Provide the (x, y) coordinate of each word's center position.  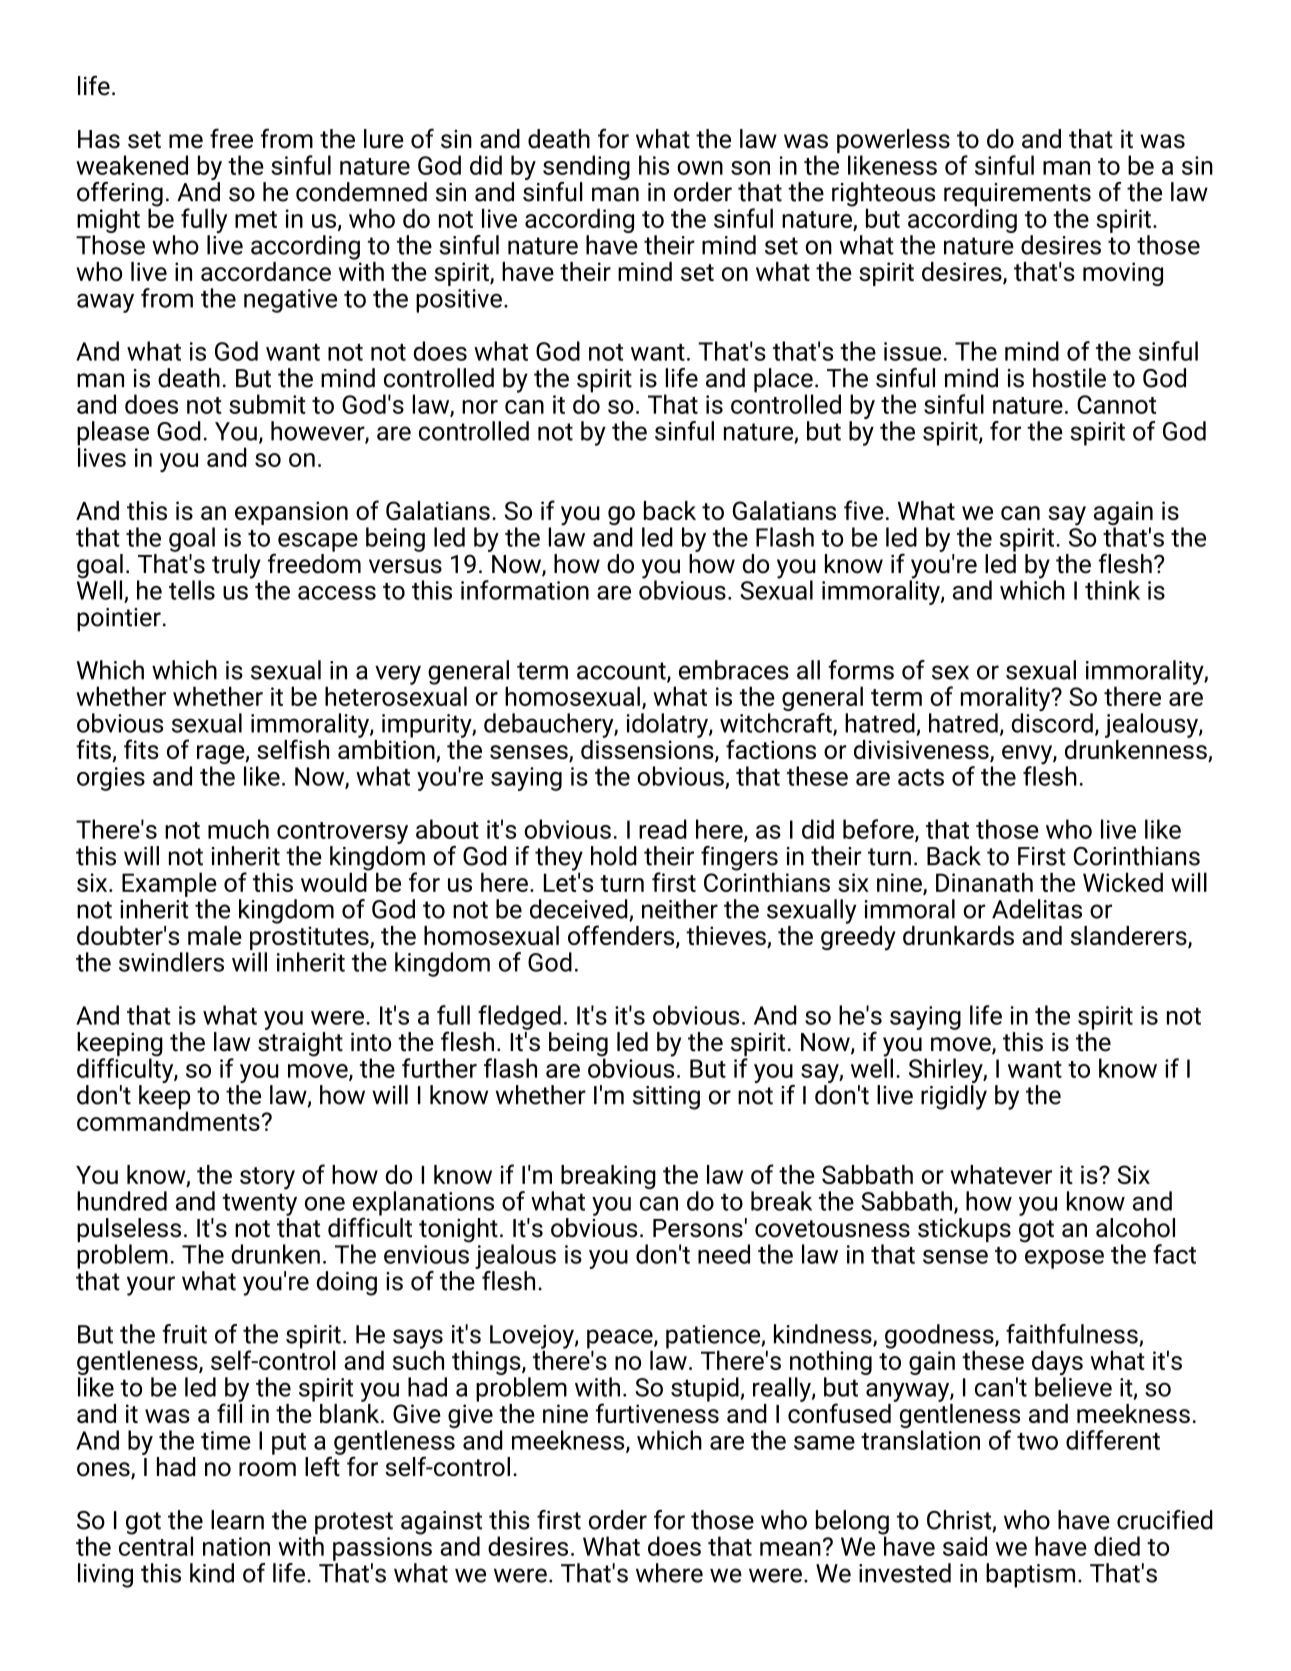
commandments (169, 1120)
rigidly (954, 1097)
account (622, 672)
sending (586, 167)
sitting (666, 1098)
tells (192, 590)
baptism (1030, 1575)
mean (790, 1549)
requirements (1017, 196)
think (1112, 590)
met (256, 219)
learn (237, 1520)
